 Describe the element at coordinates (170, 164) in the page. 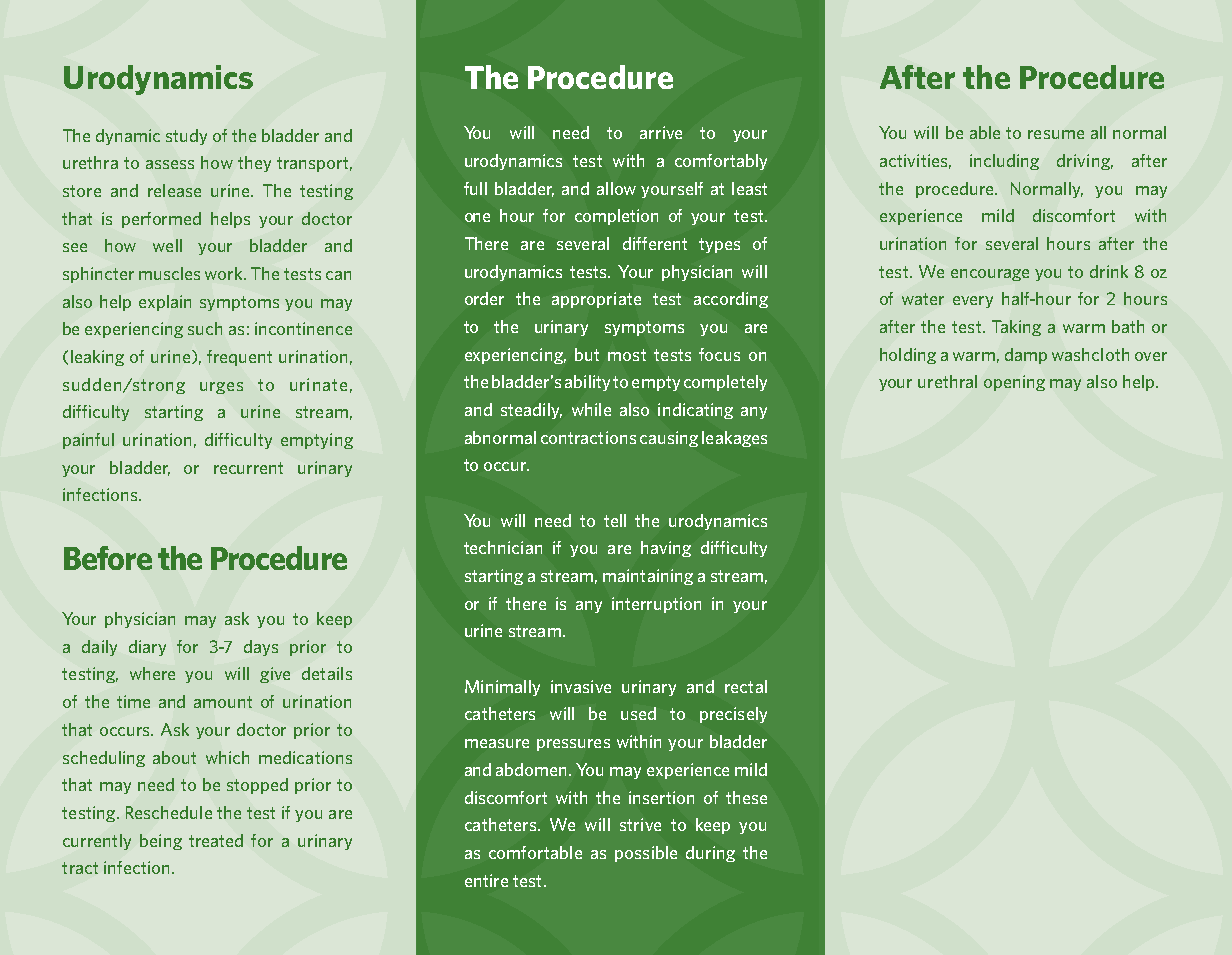

I see `assess` at that location.
